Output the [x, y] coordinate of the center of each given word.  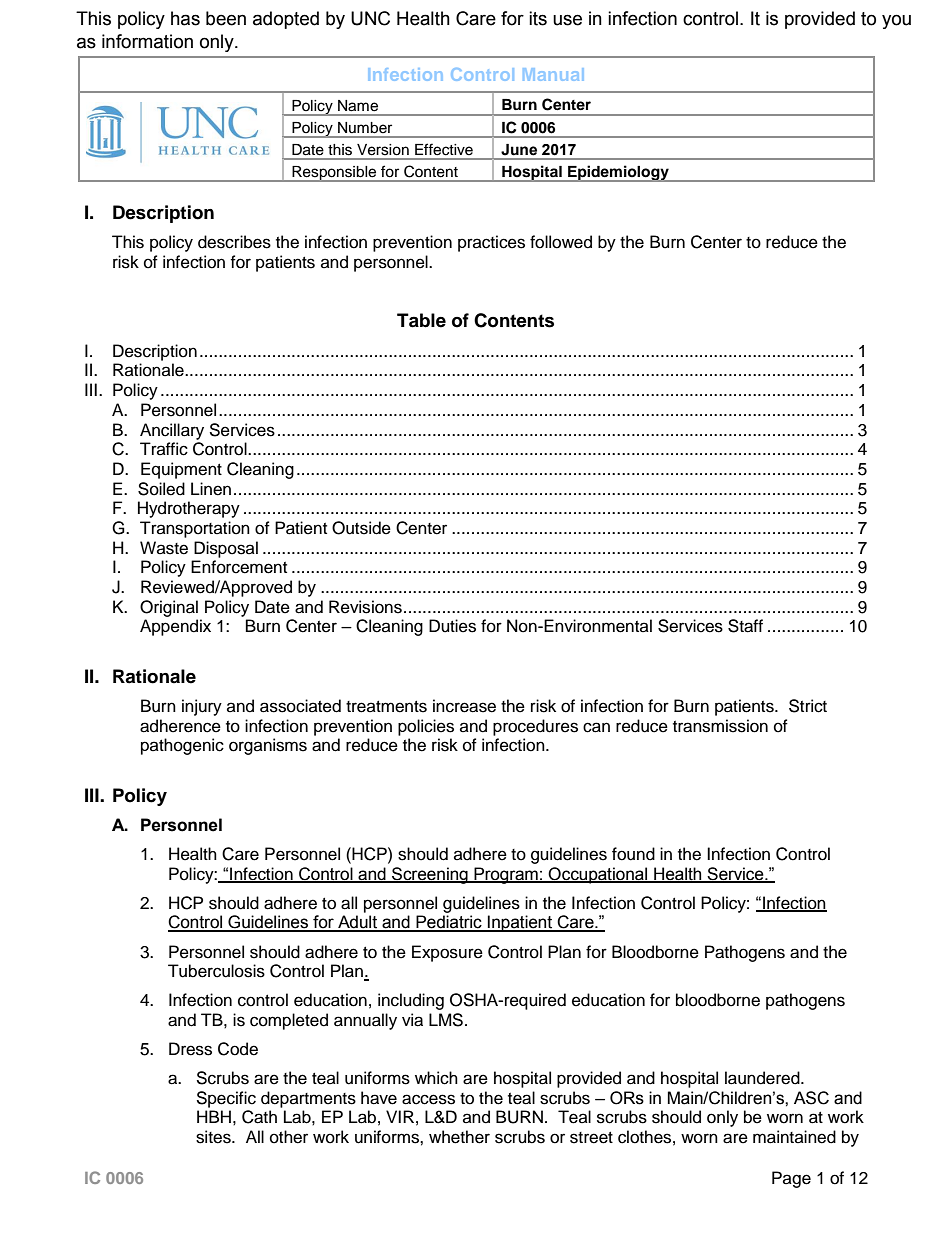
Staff [745, 626]
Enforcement [239, 567]
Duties [452, 626]
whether [459, 1137]
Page [791, 1179]
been [226, 18]
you [896, 21]
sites [214, 1137]
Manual [553, 74]
